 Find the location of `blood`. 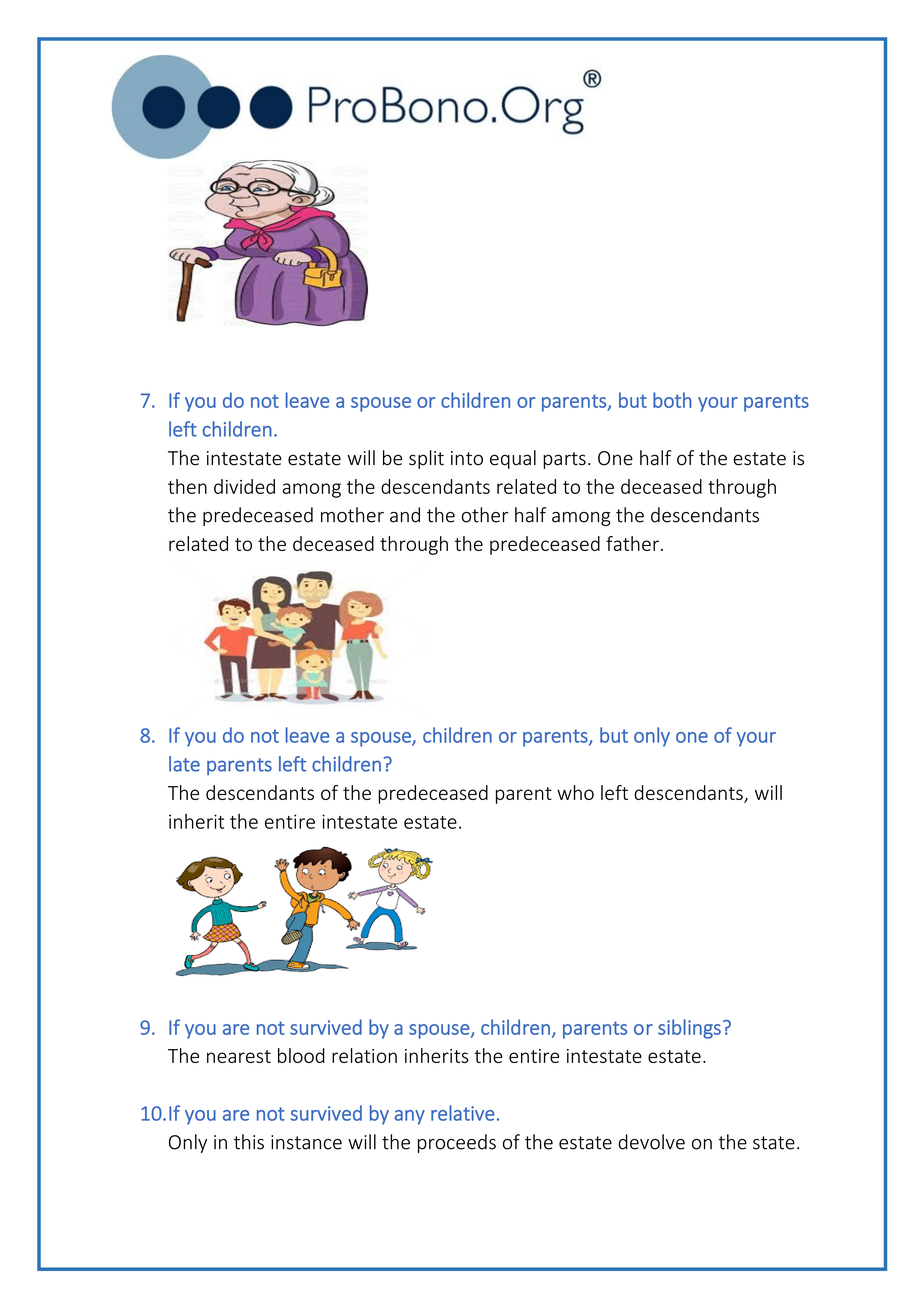

blood is located at coordinates (301, 1055).
